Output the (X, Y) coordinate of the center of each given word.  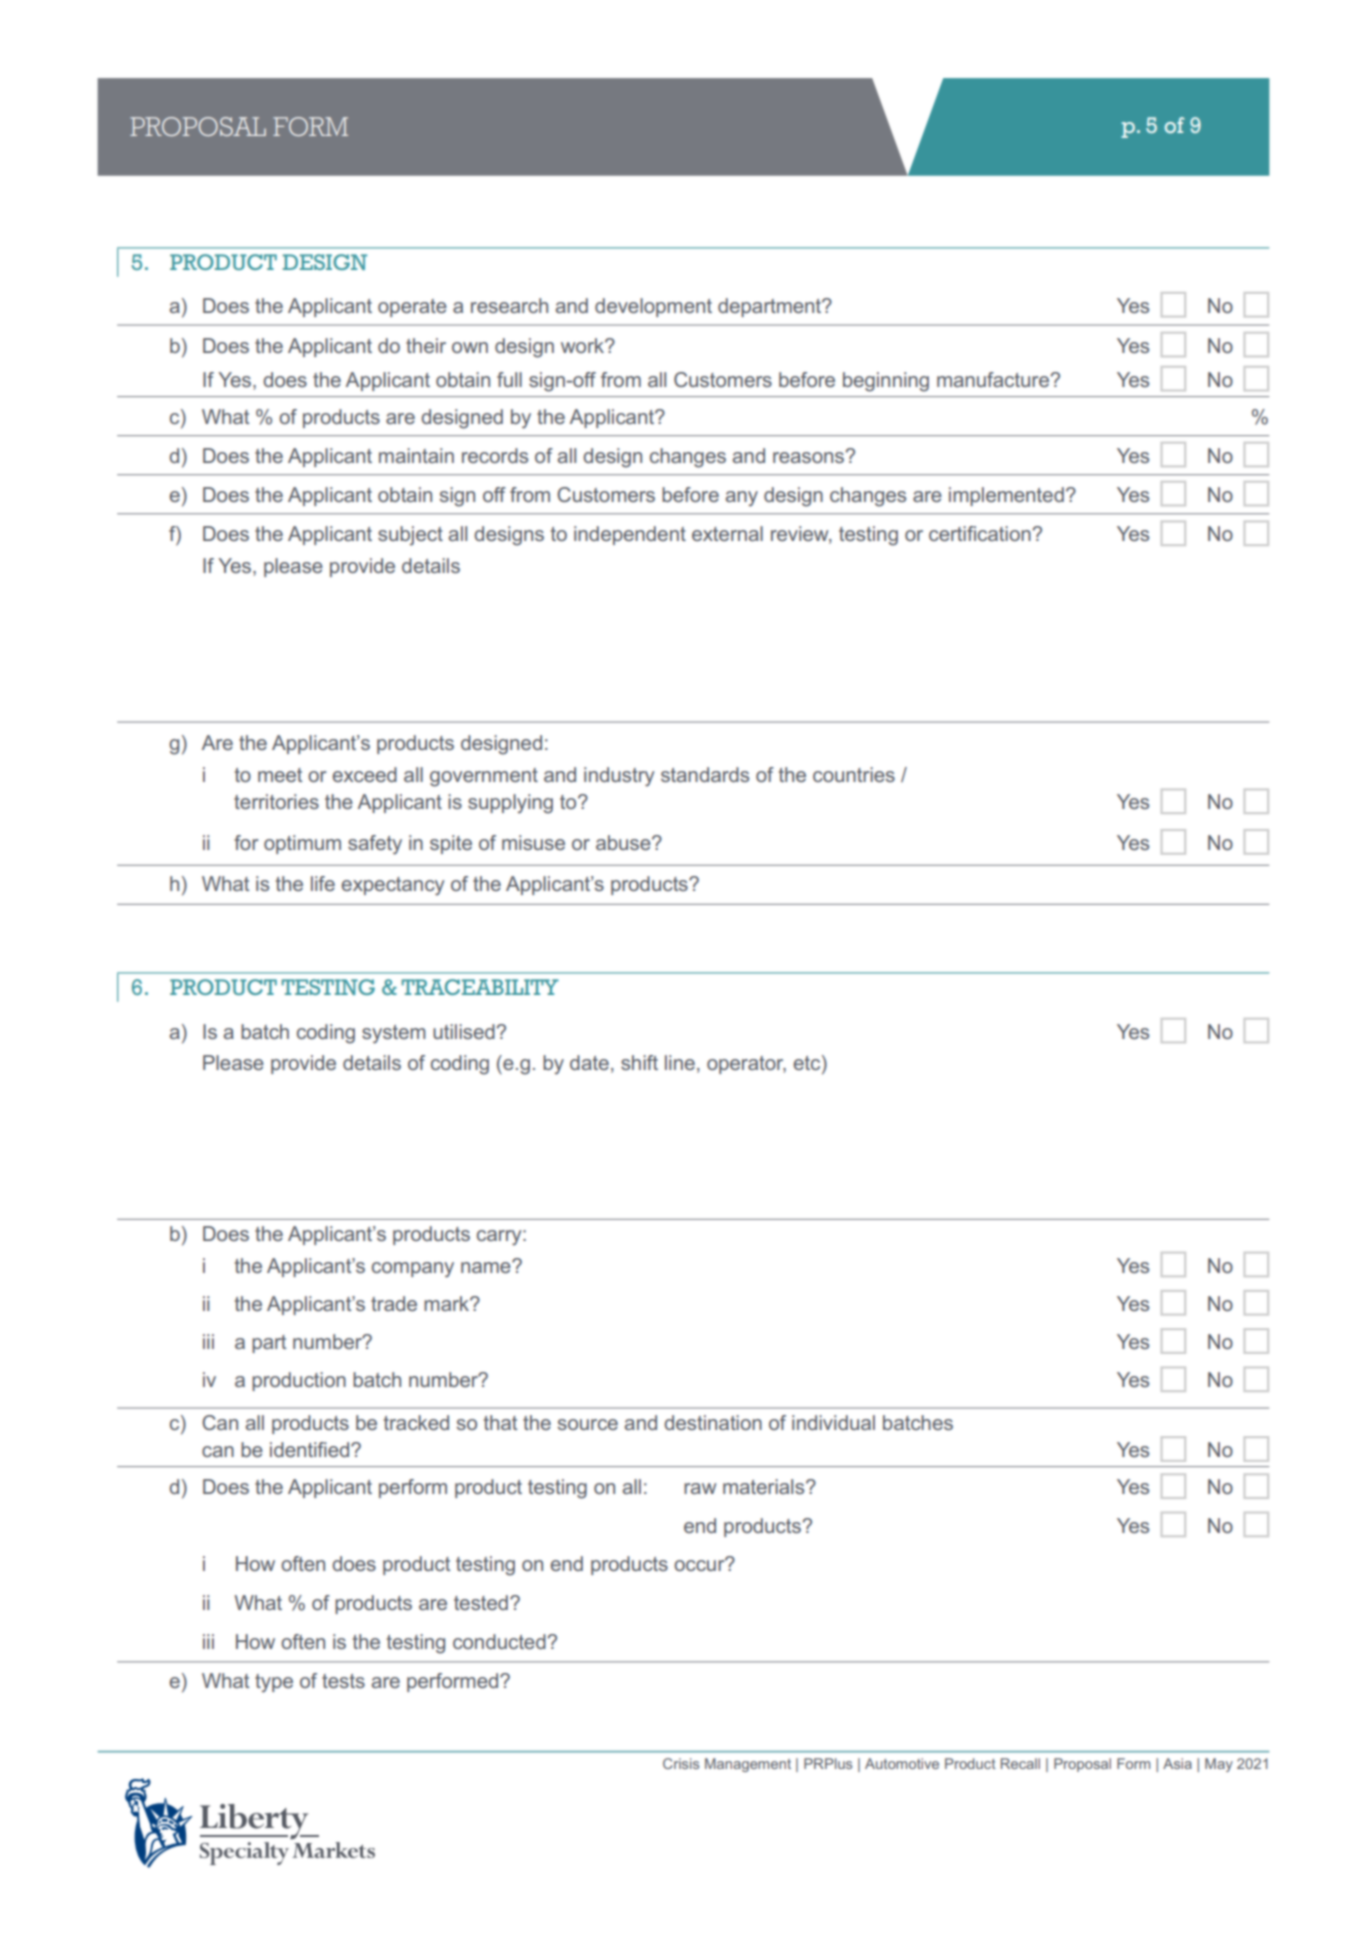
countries (854, 774)
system (394, 1034)
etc (808, 1064)
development (653, 307)
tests (343, 1681)
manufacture (994, 379)
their (426, 345)
